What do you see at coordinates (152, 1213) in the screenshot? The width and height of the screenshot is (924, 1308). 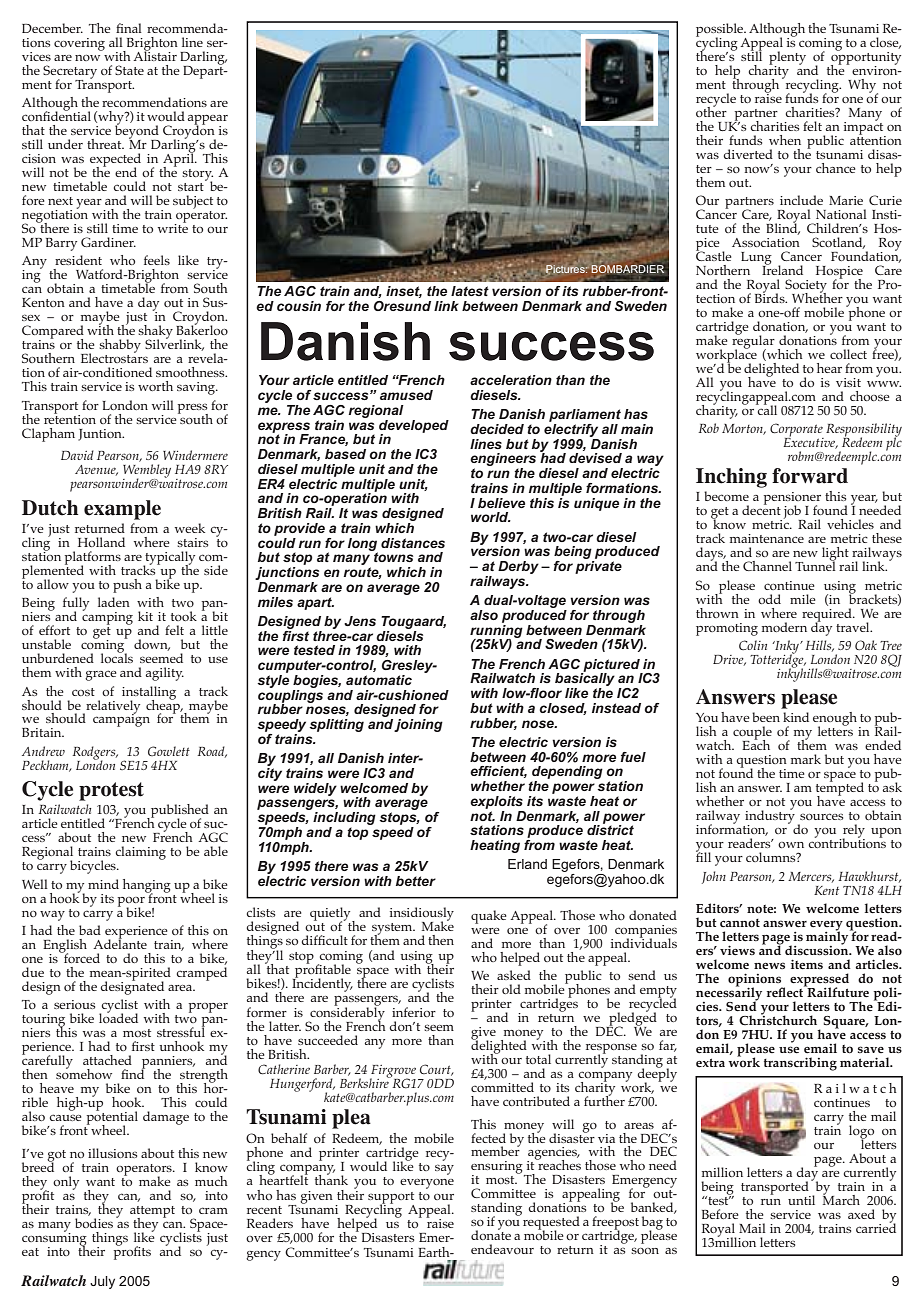 I see `attempt` at bounding box center [152, 1213].
